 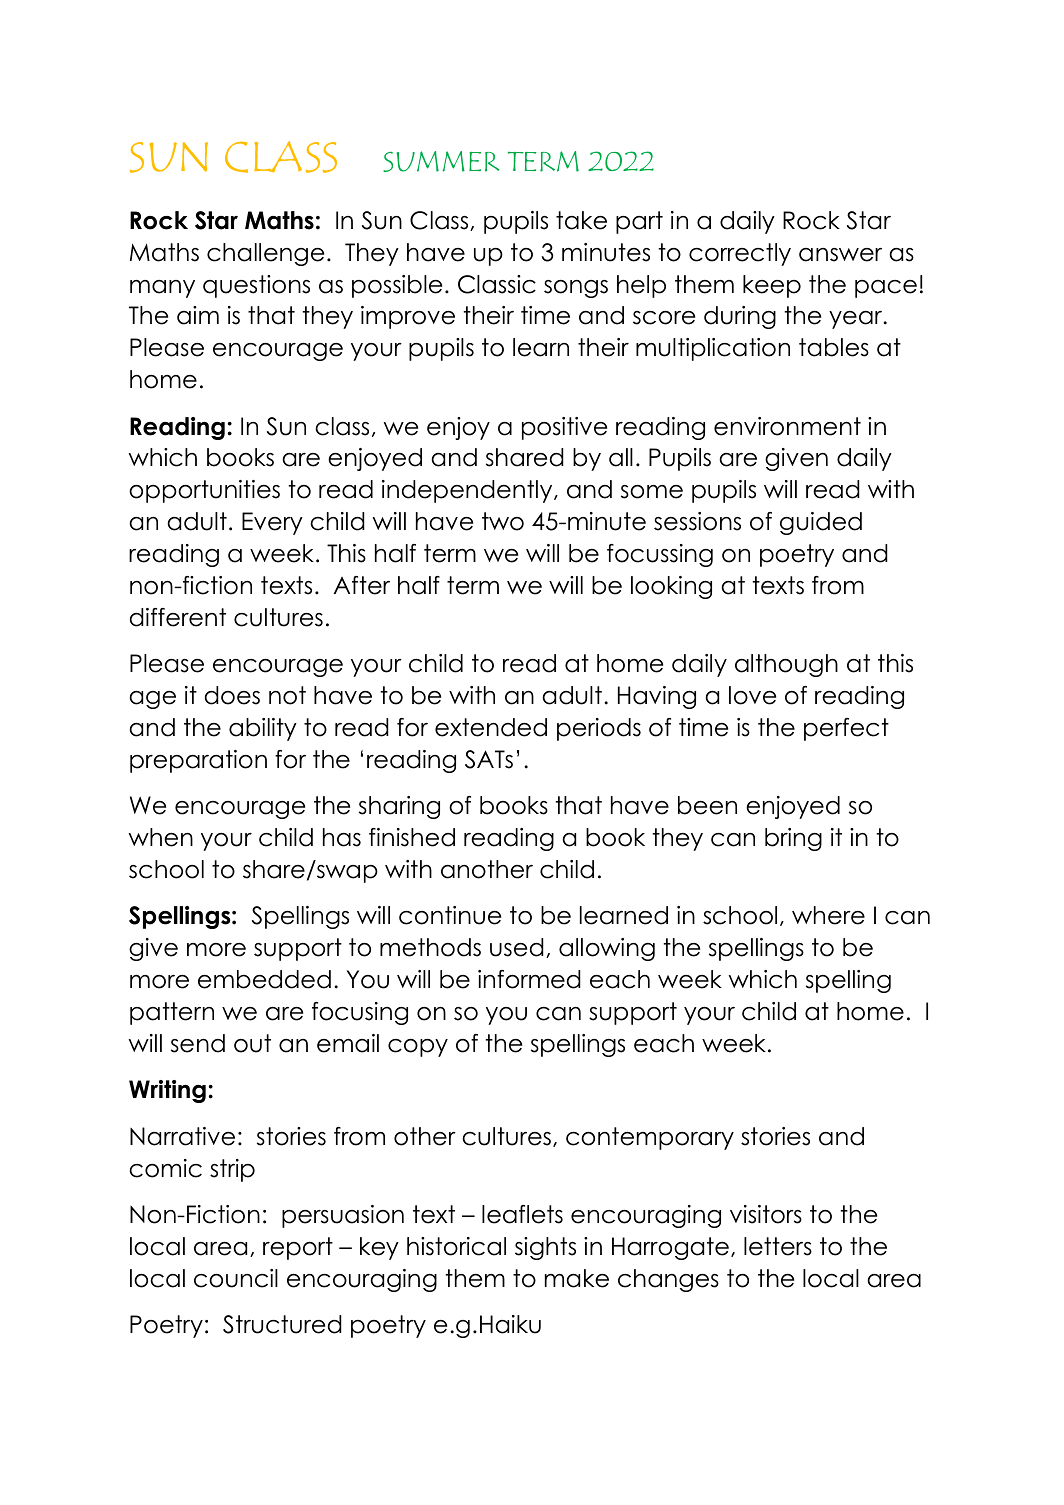 I want to click on challenge, so click(x=265, y=254).
